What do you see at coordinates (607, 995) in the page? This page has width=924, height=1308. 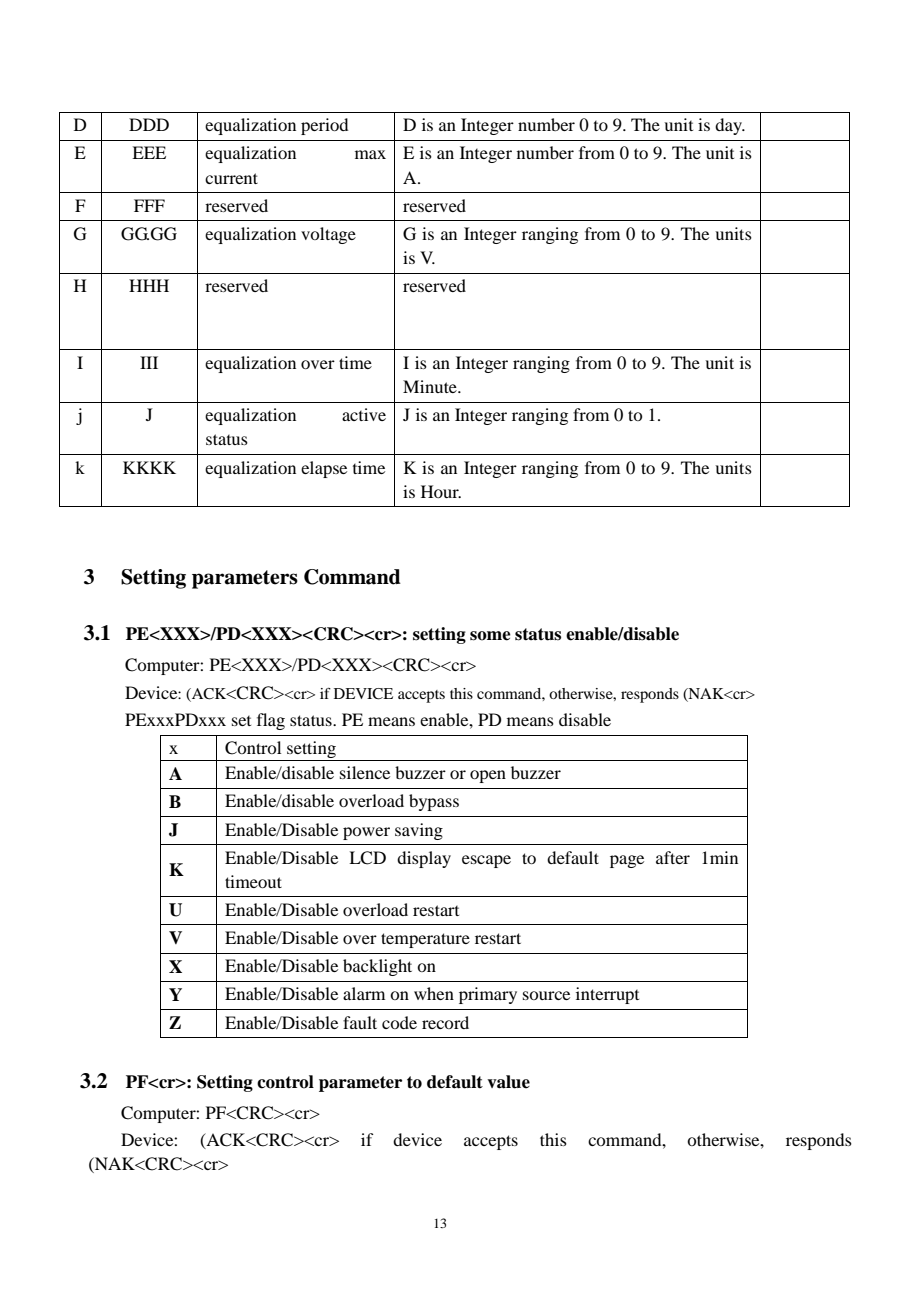 I see `interrupt` at bounding box center [607, 995].
